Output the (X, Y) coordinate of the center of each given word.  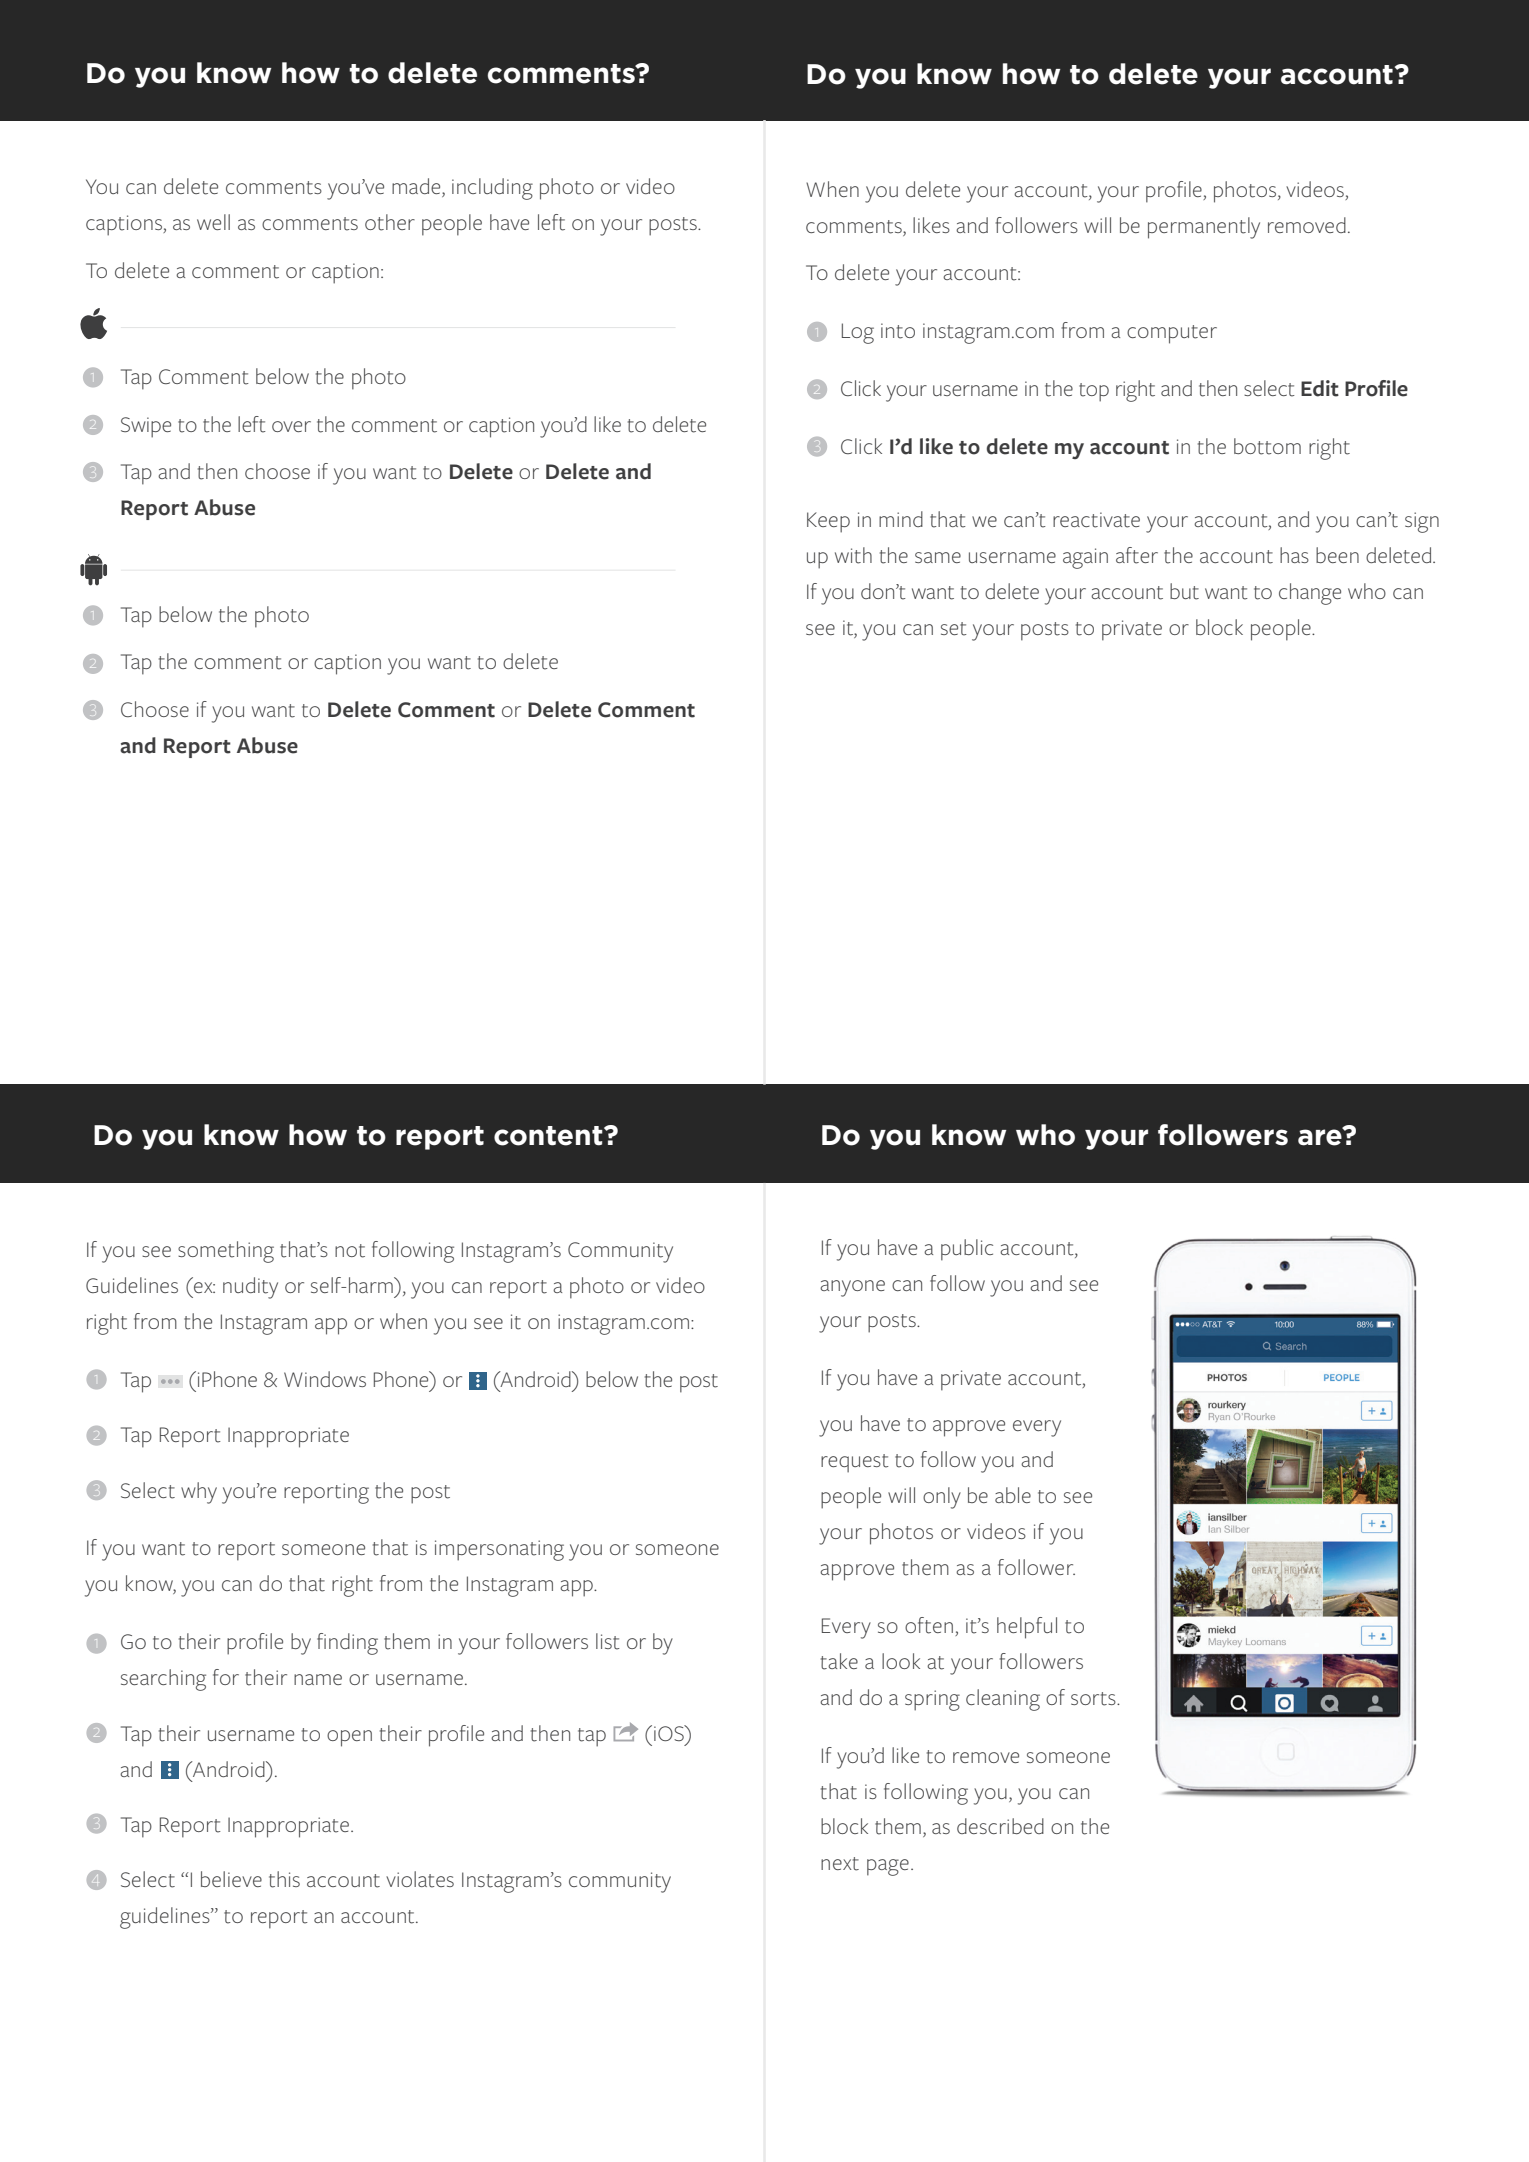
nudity (250, 1288)
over (291, 426)
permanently (1204, 228)
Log (858, 333)
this (284, 1879)
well (213, 222)
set (954, 629)
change (1310, 594)
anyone (852, 1288)
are (1321, 1136)
